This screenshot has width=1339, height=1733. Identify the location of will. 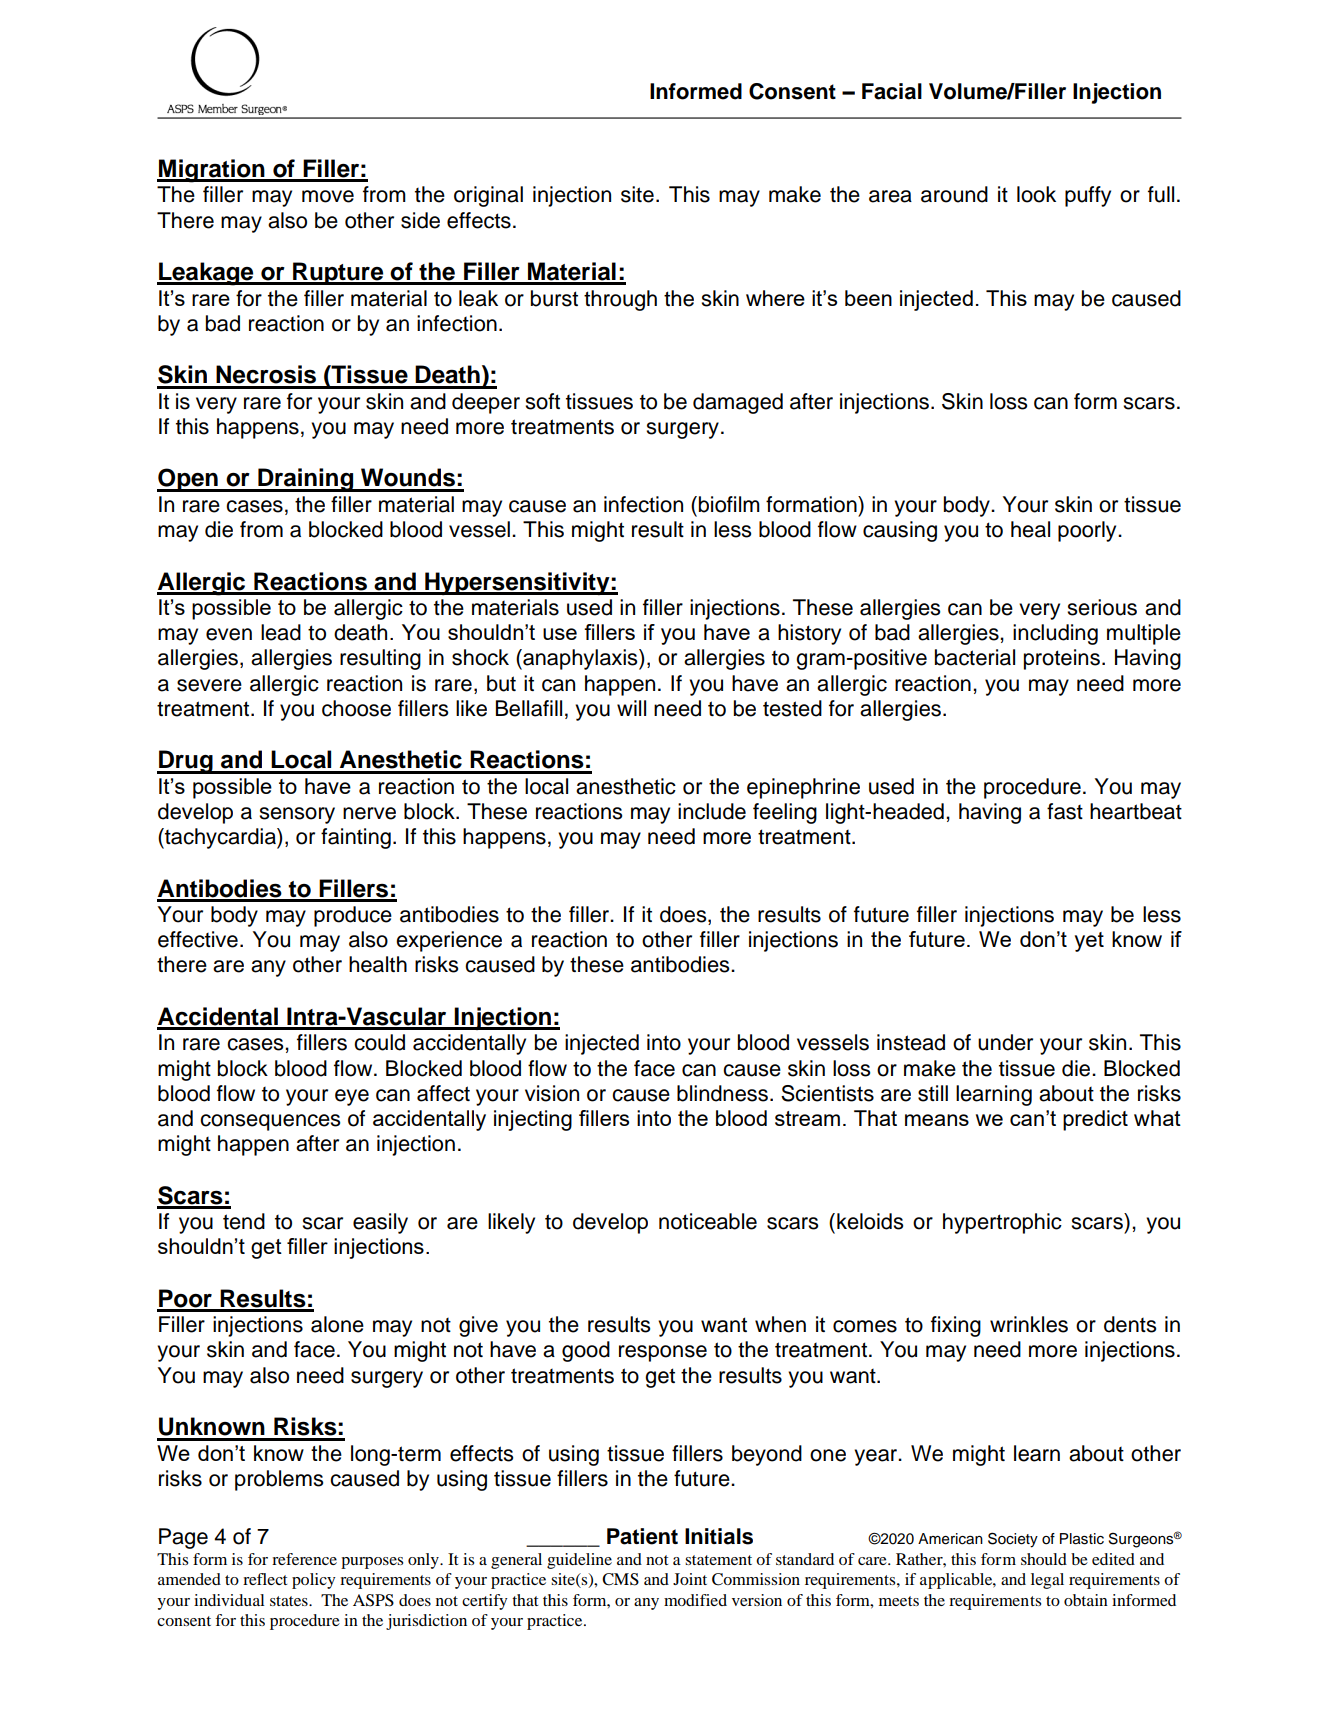
(631, 708).
